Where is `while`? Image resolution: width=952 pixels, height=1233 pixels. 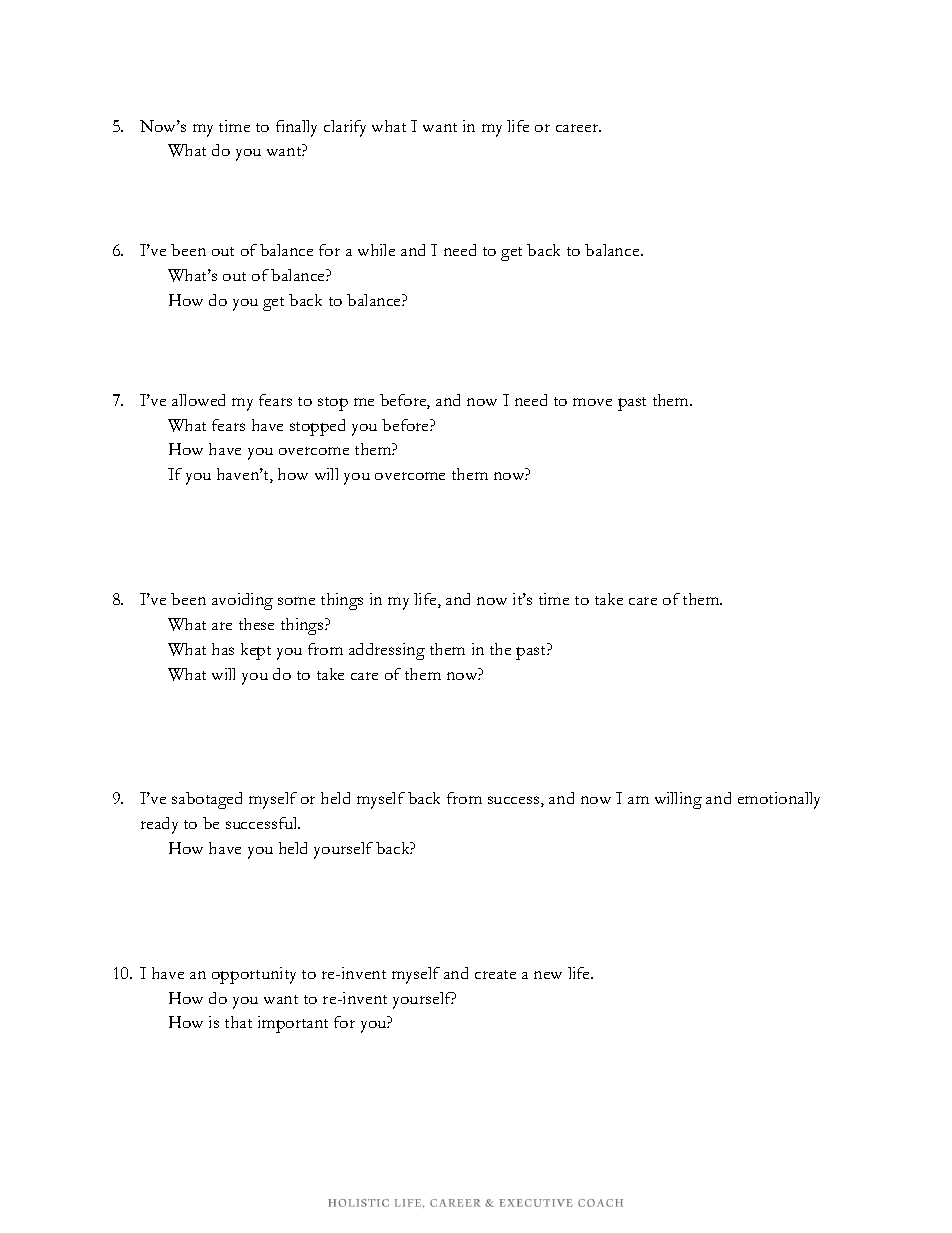 while is located at coordinates (376, 250).
